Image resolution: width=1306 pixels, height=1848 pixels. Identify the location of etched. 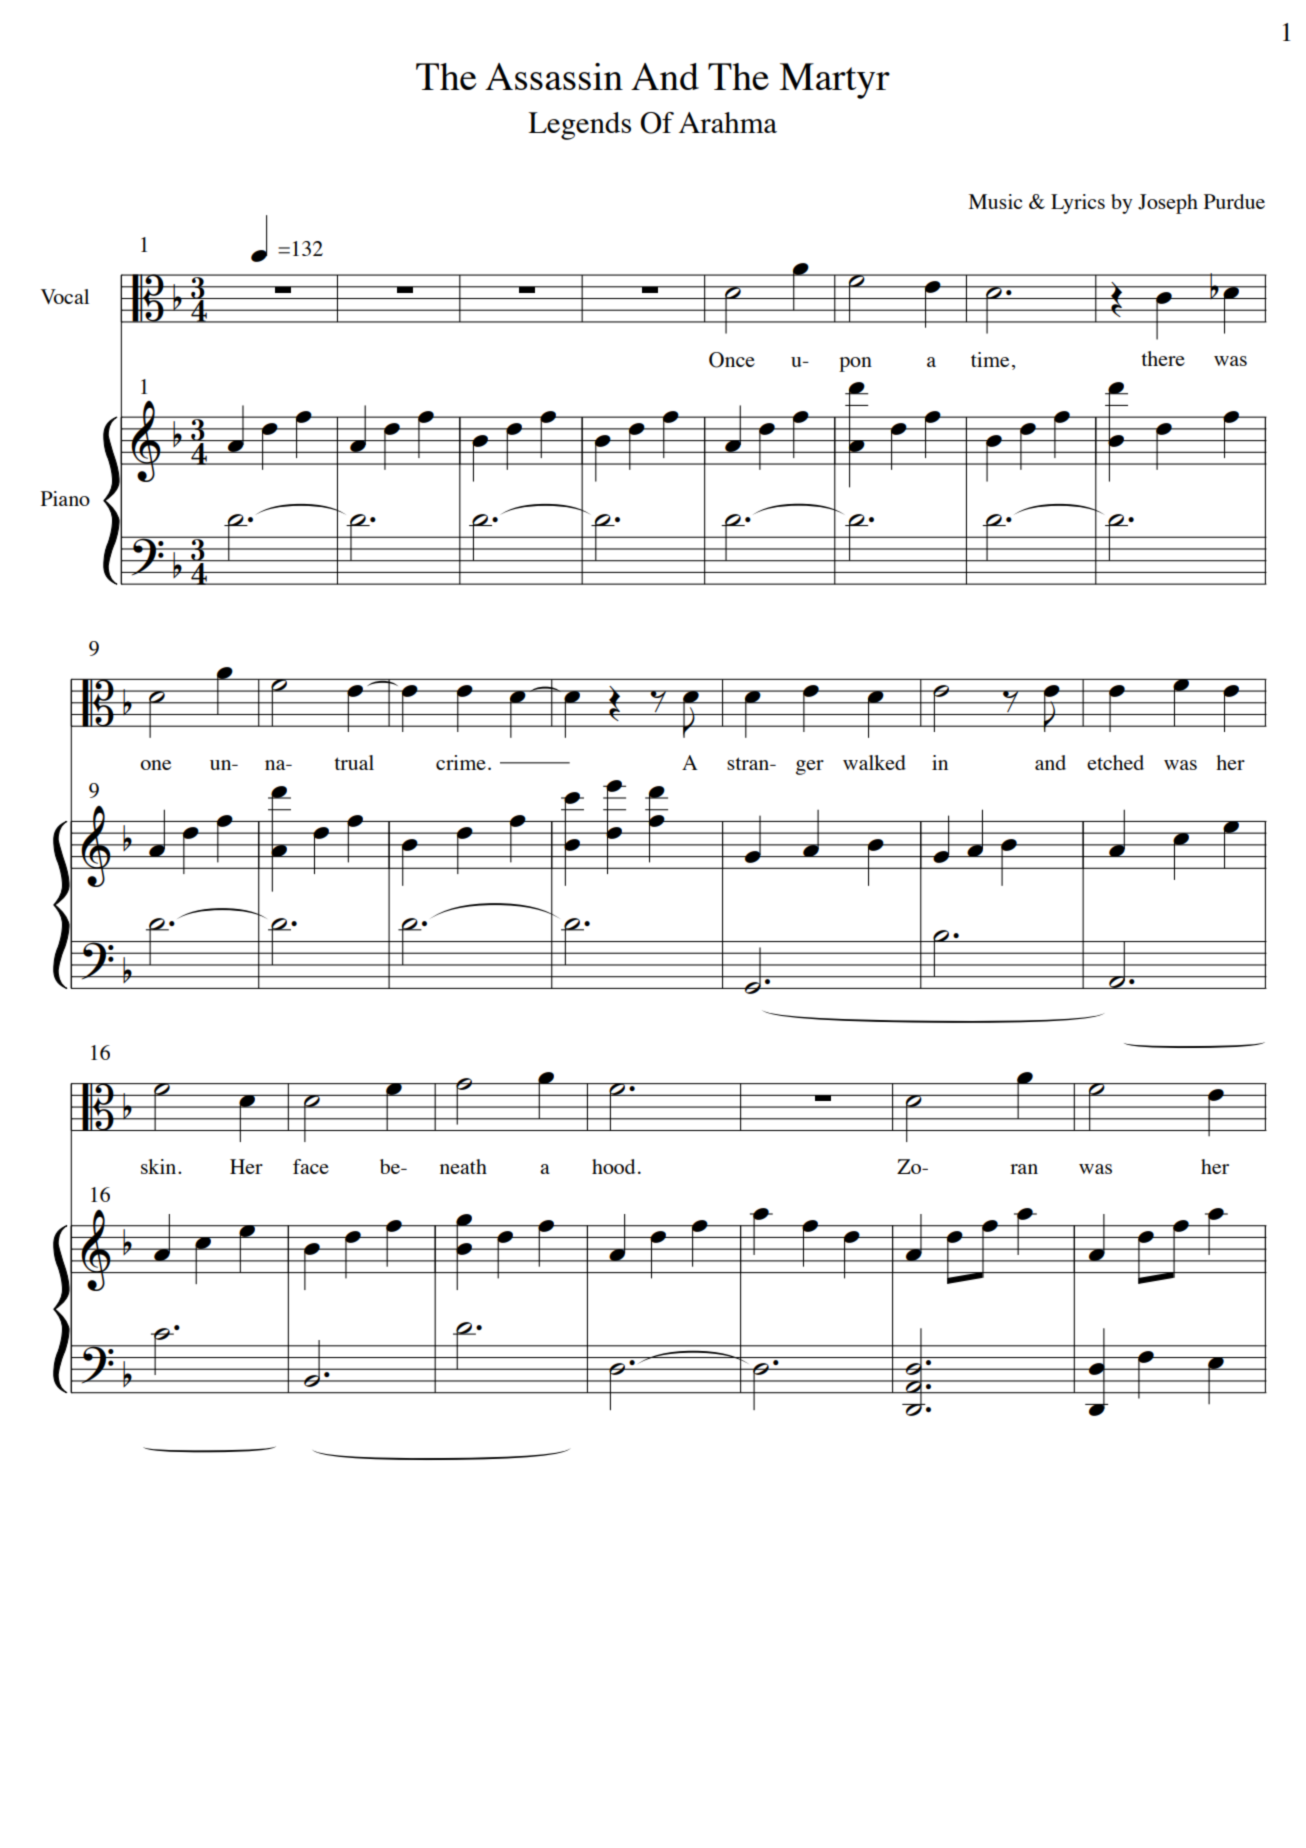
(1115, 762).
